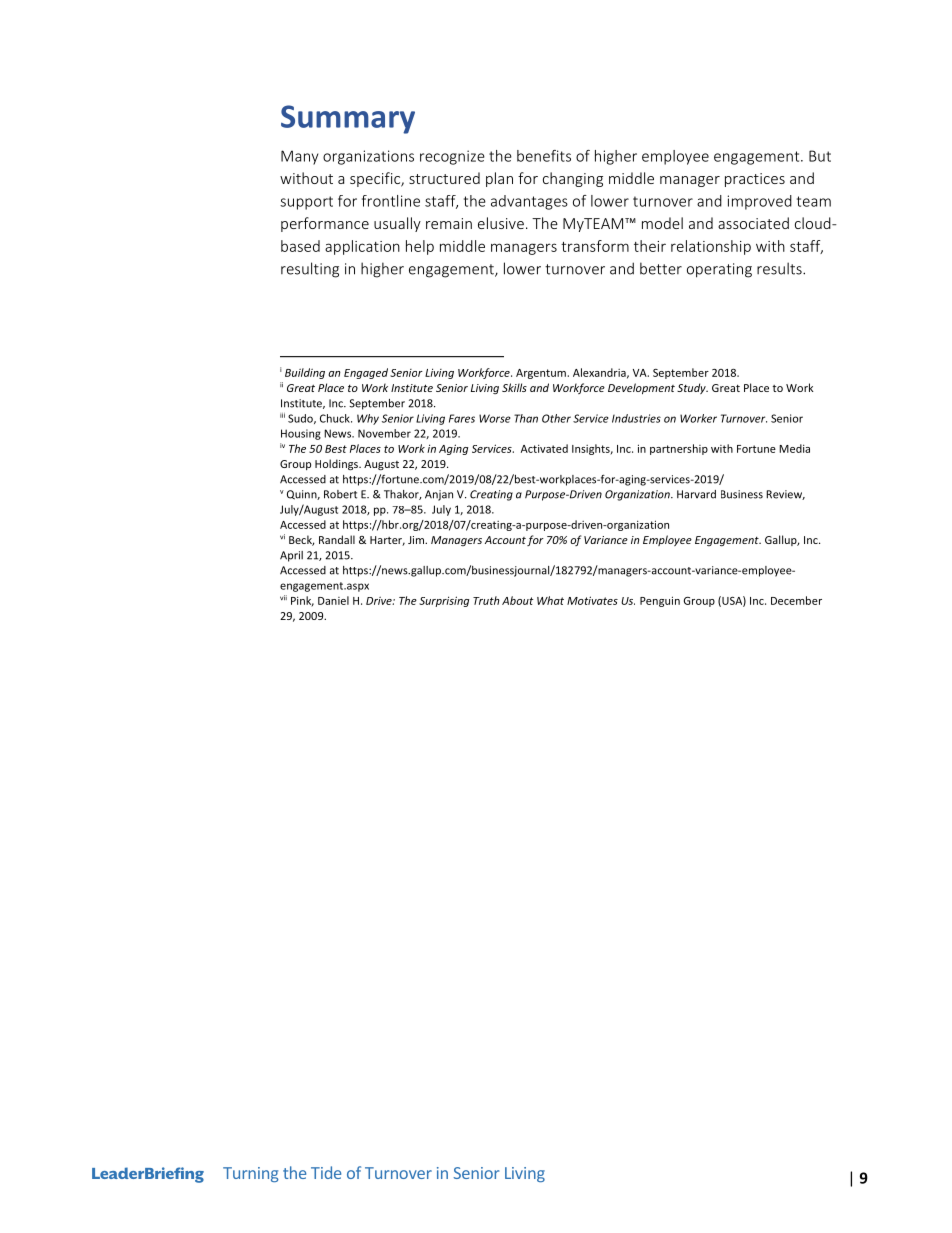 Image resolution: width=952 pixels, height=1233 pixels. I want to click on December, so click(796, 600).
